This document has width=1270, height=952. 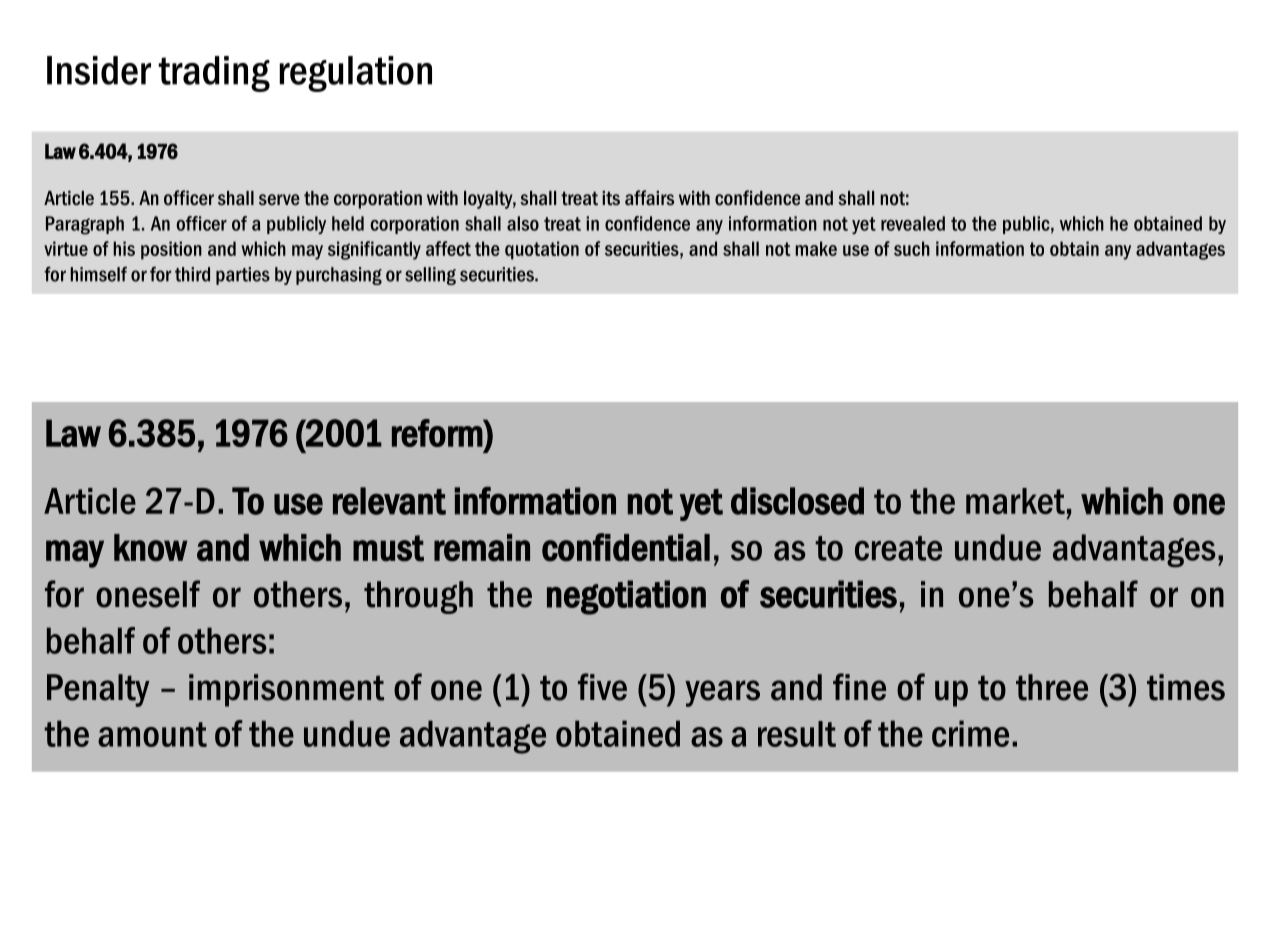 What do you see at coordinates (797, 501) in the document?
I see `disclosed` at bounding box center [797, 501].
